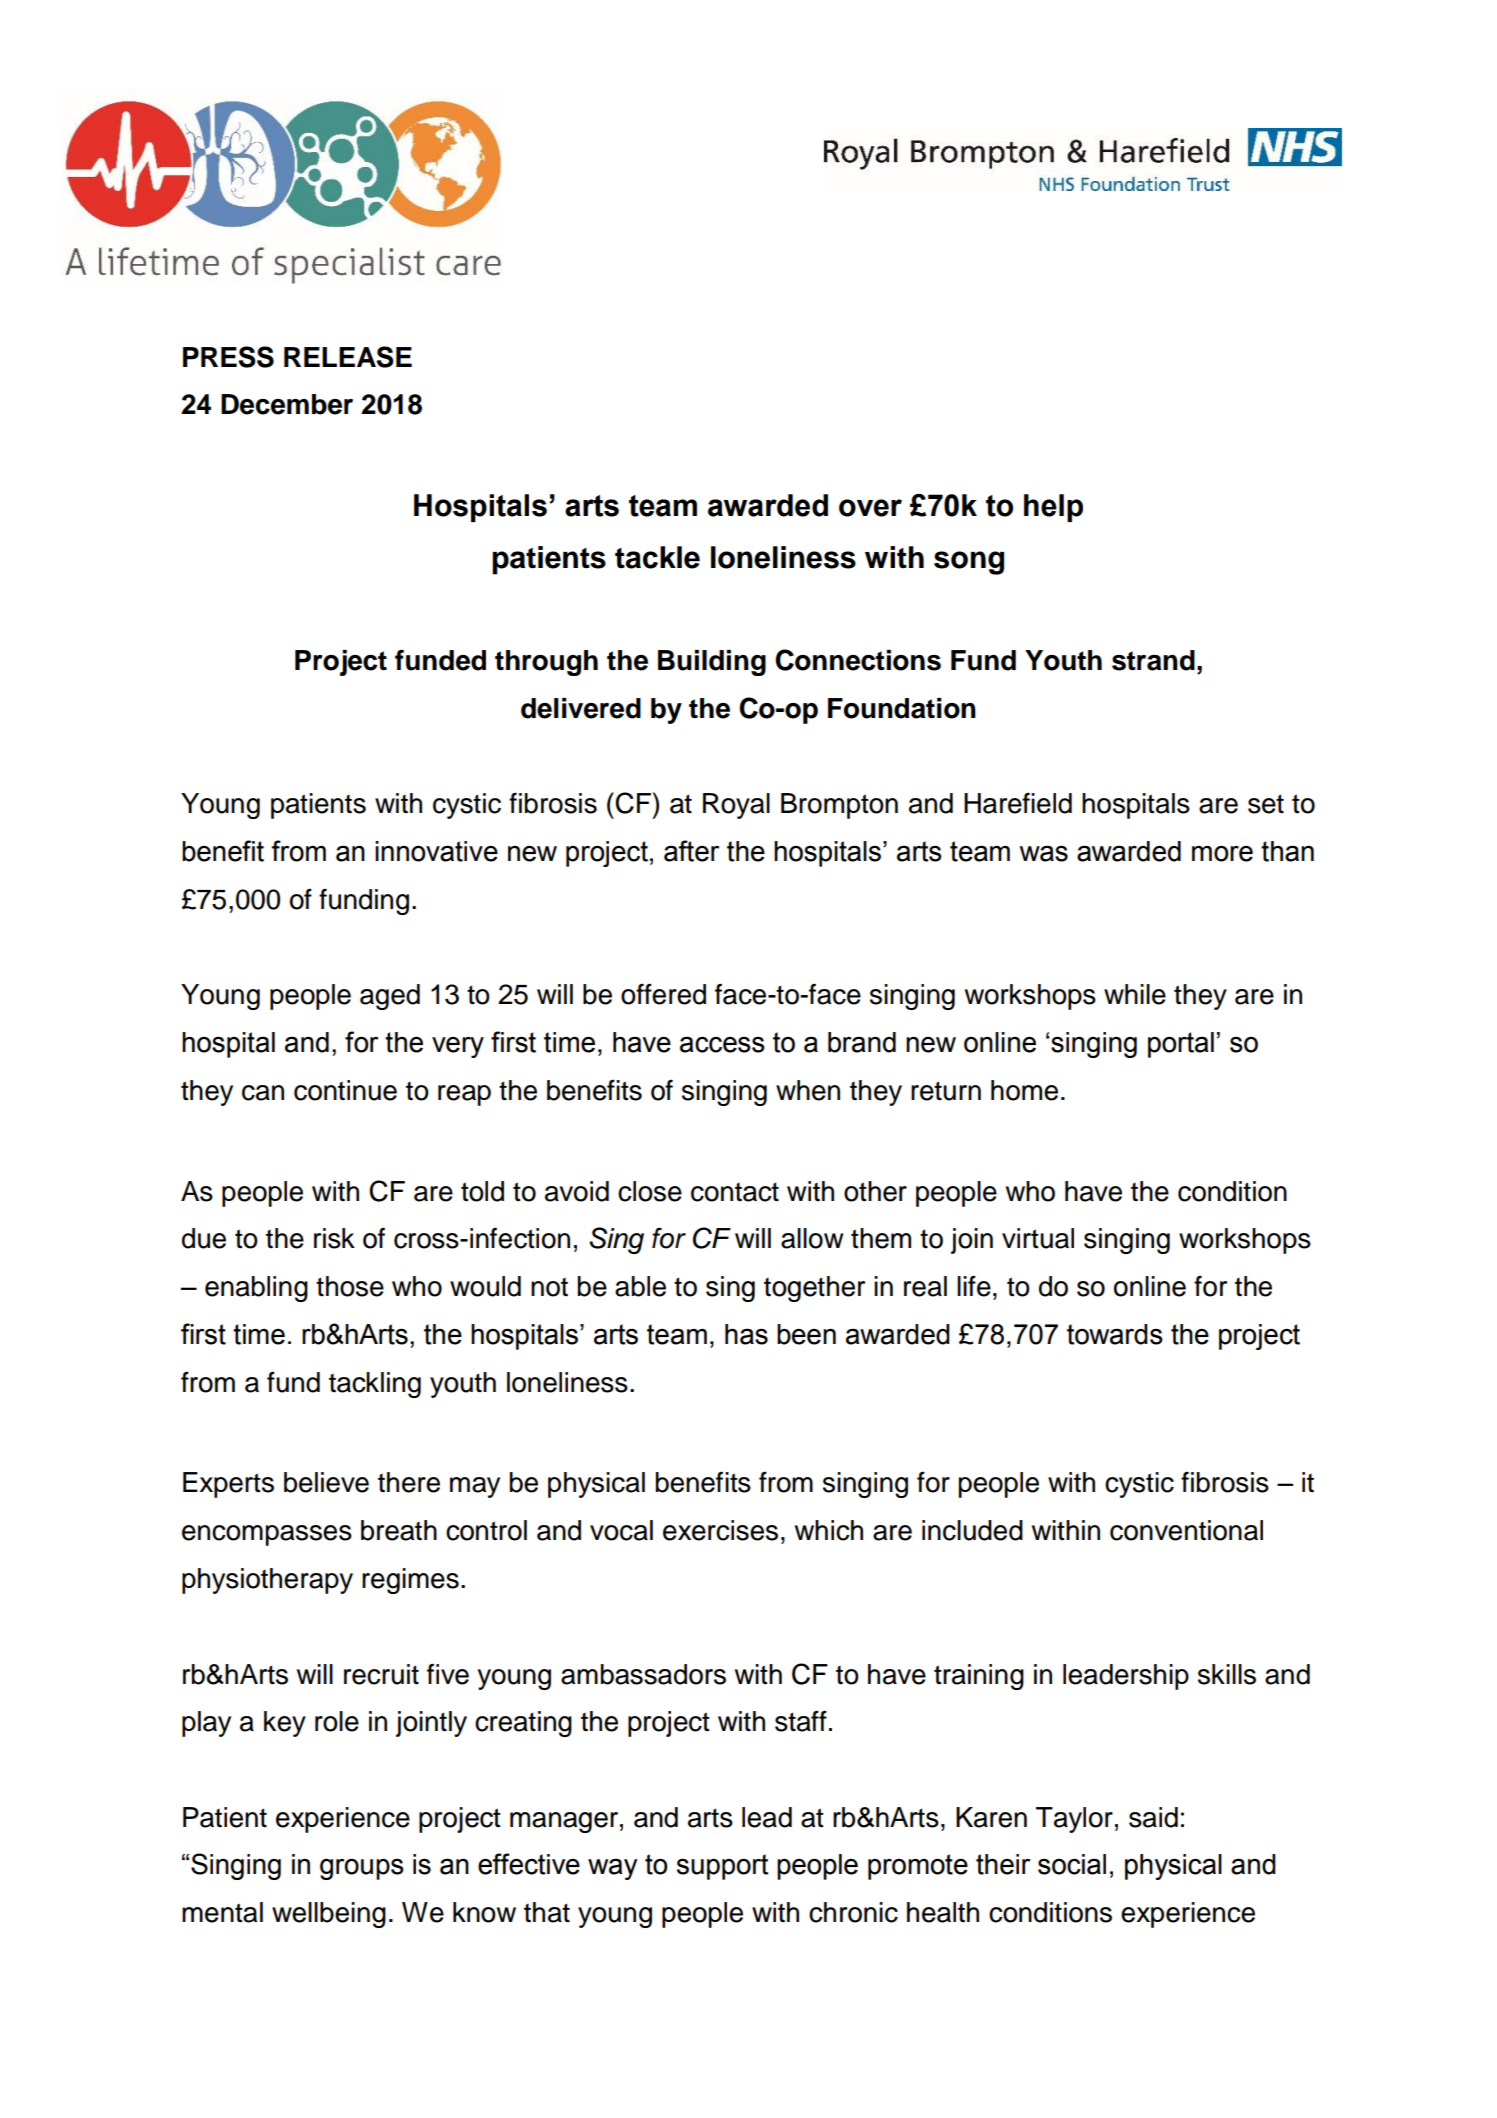 This screenshot has height=2118, width=1497. What do you see at coordinates (362, 1869) in the screenshot?
I see `groups` at bounding box center [362, 1869].
